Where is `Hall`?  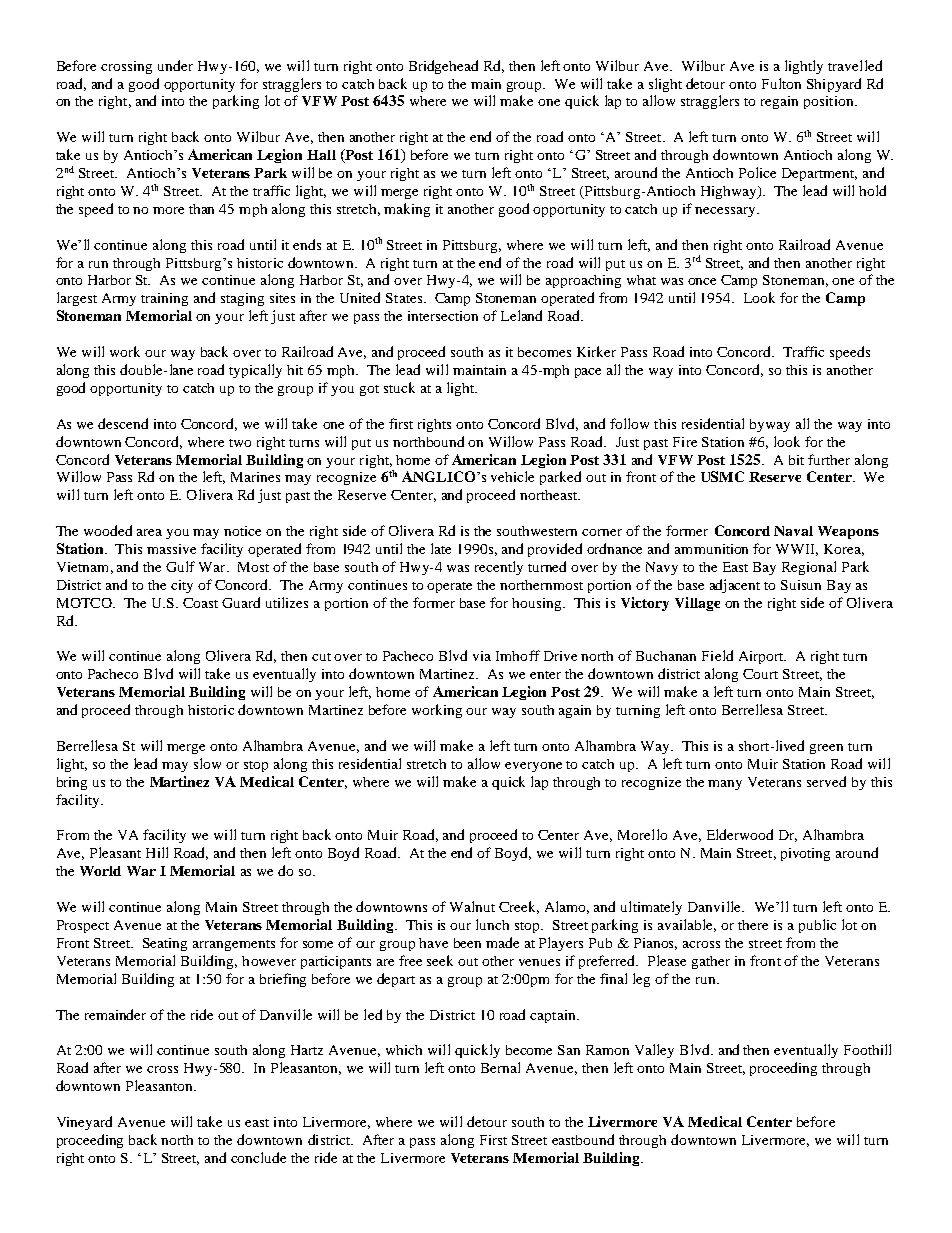
Hall is located at coordinates (321, 155).
